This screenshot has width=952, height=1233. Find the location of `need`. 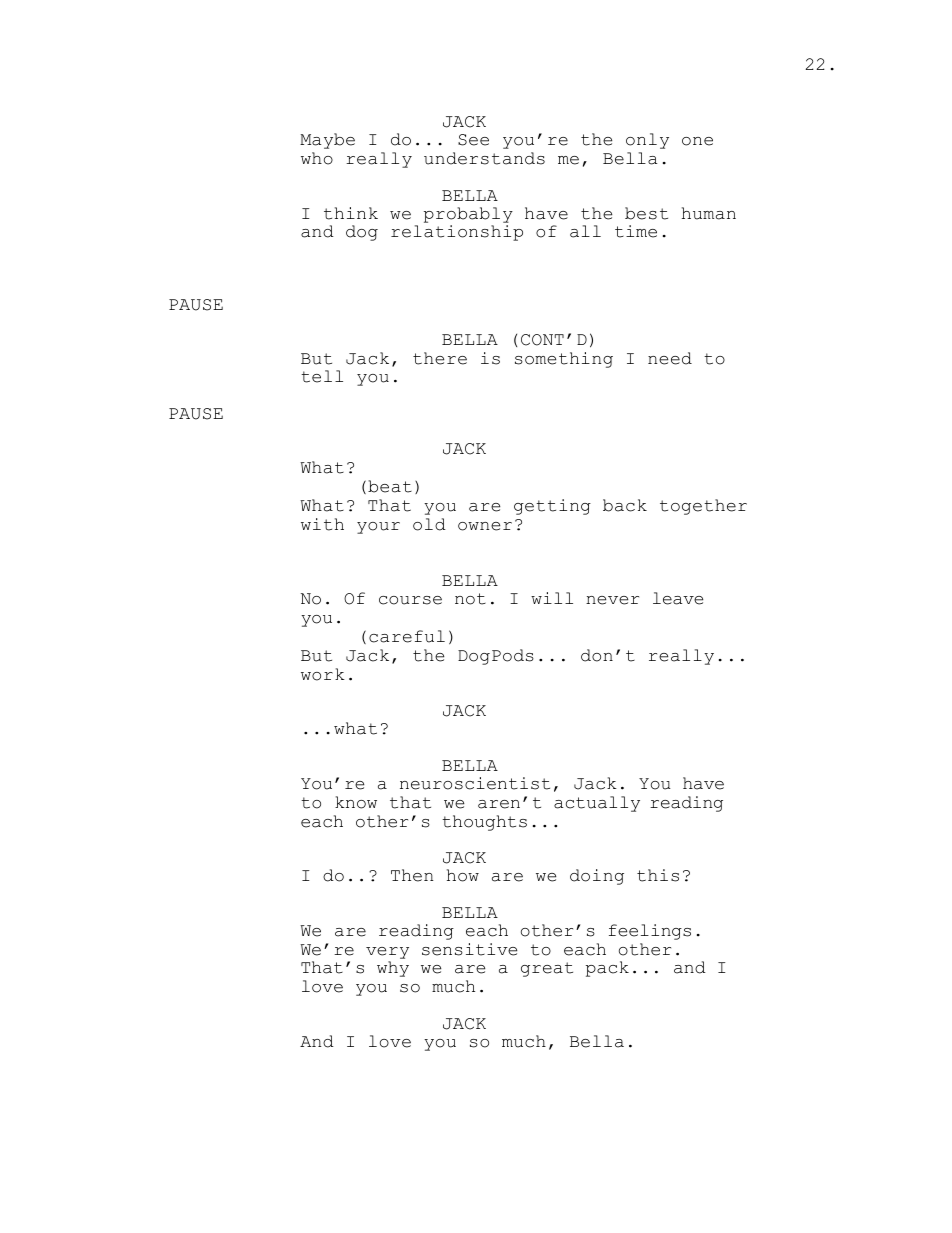

need is located at coordinates (670, 358).
